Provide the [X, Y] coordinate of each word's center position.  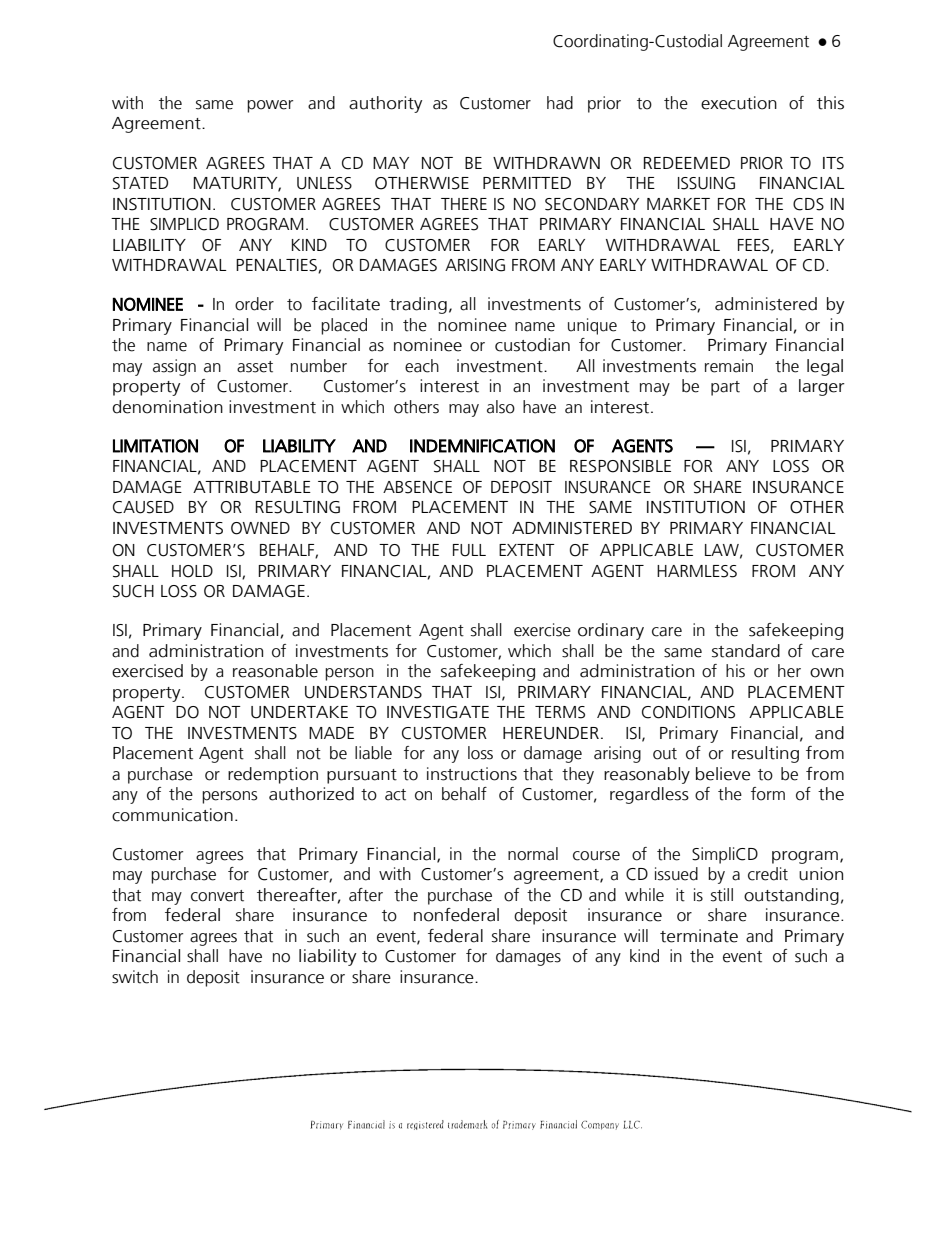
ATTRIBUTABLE [252, 487]
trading [418, 305]
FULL [469, 550]
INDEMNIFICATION [482, 446]
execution [739, 103]
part [725, 388]
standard [746, 651]
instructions [472, 774]
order [254, 304]
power [270, 106]
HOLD [192, 571]
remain [729, 366]
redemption [273, 775]
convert [217, 896]
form [768, 794]
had [560, 103]
